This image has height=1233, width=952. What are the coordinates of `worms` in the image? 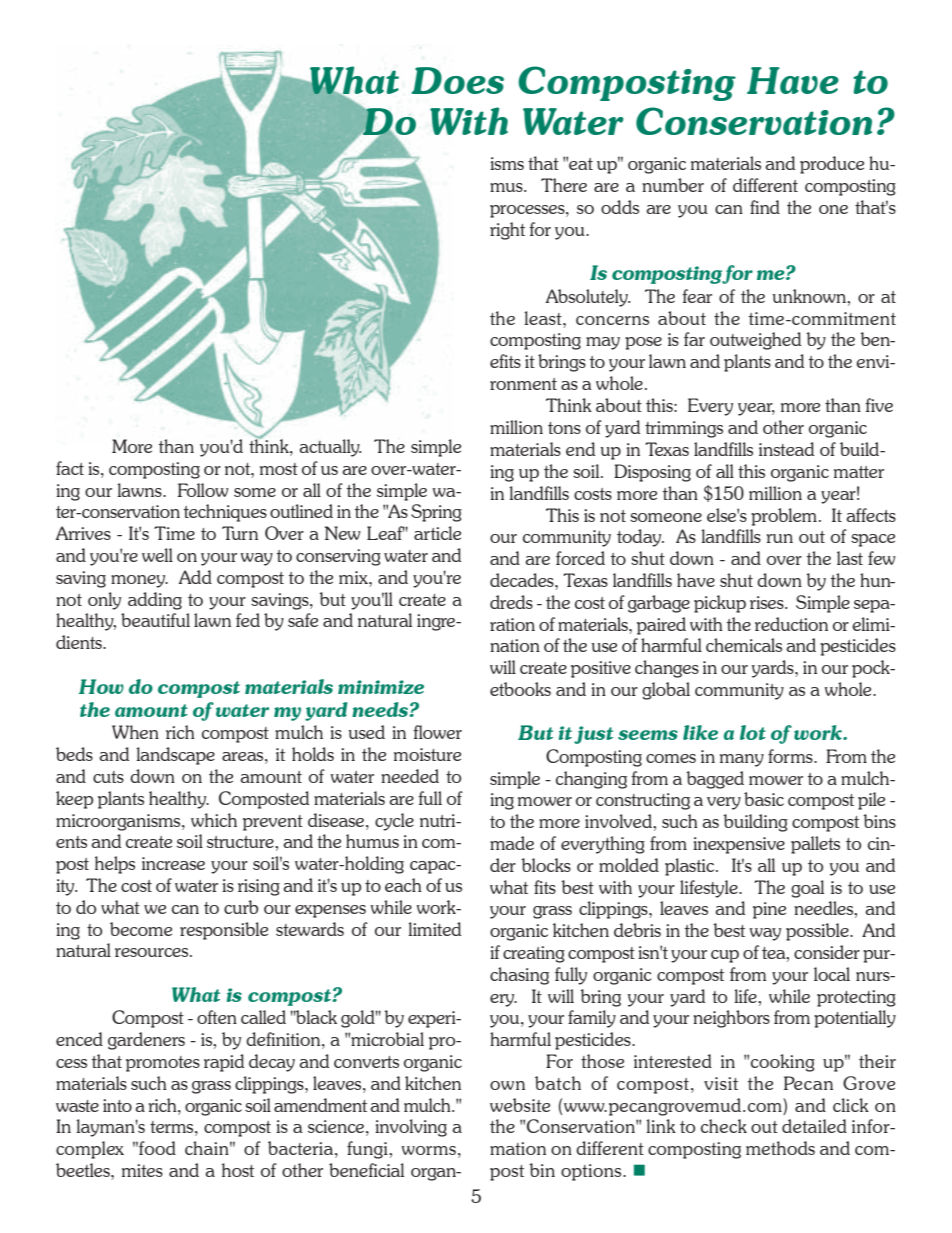 It's located at (428, 1150).
